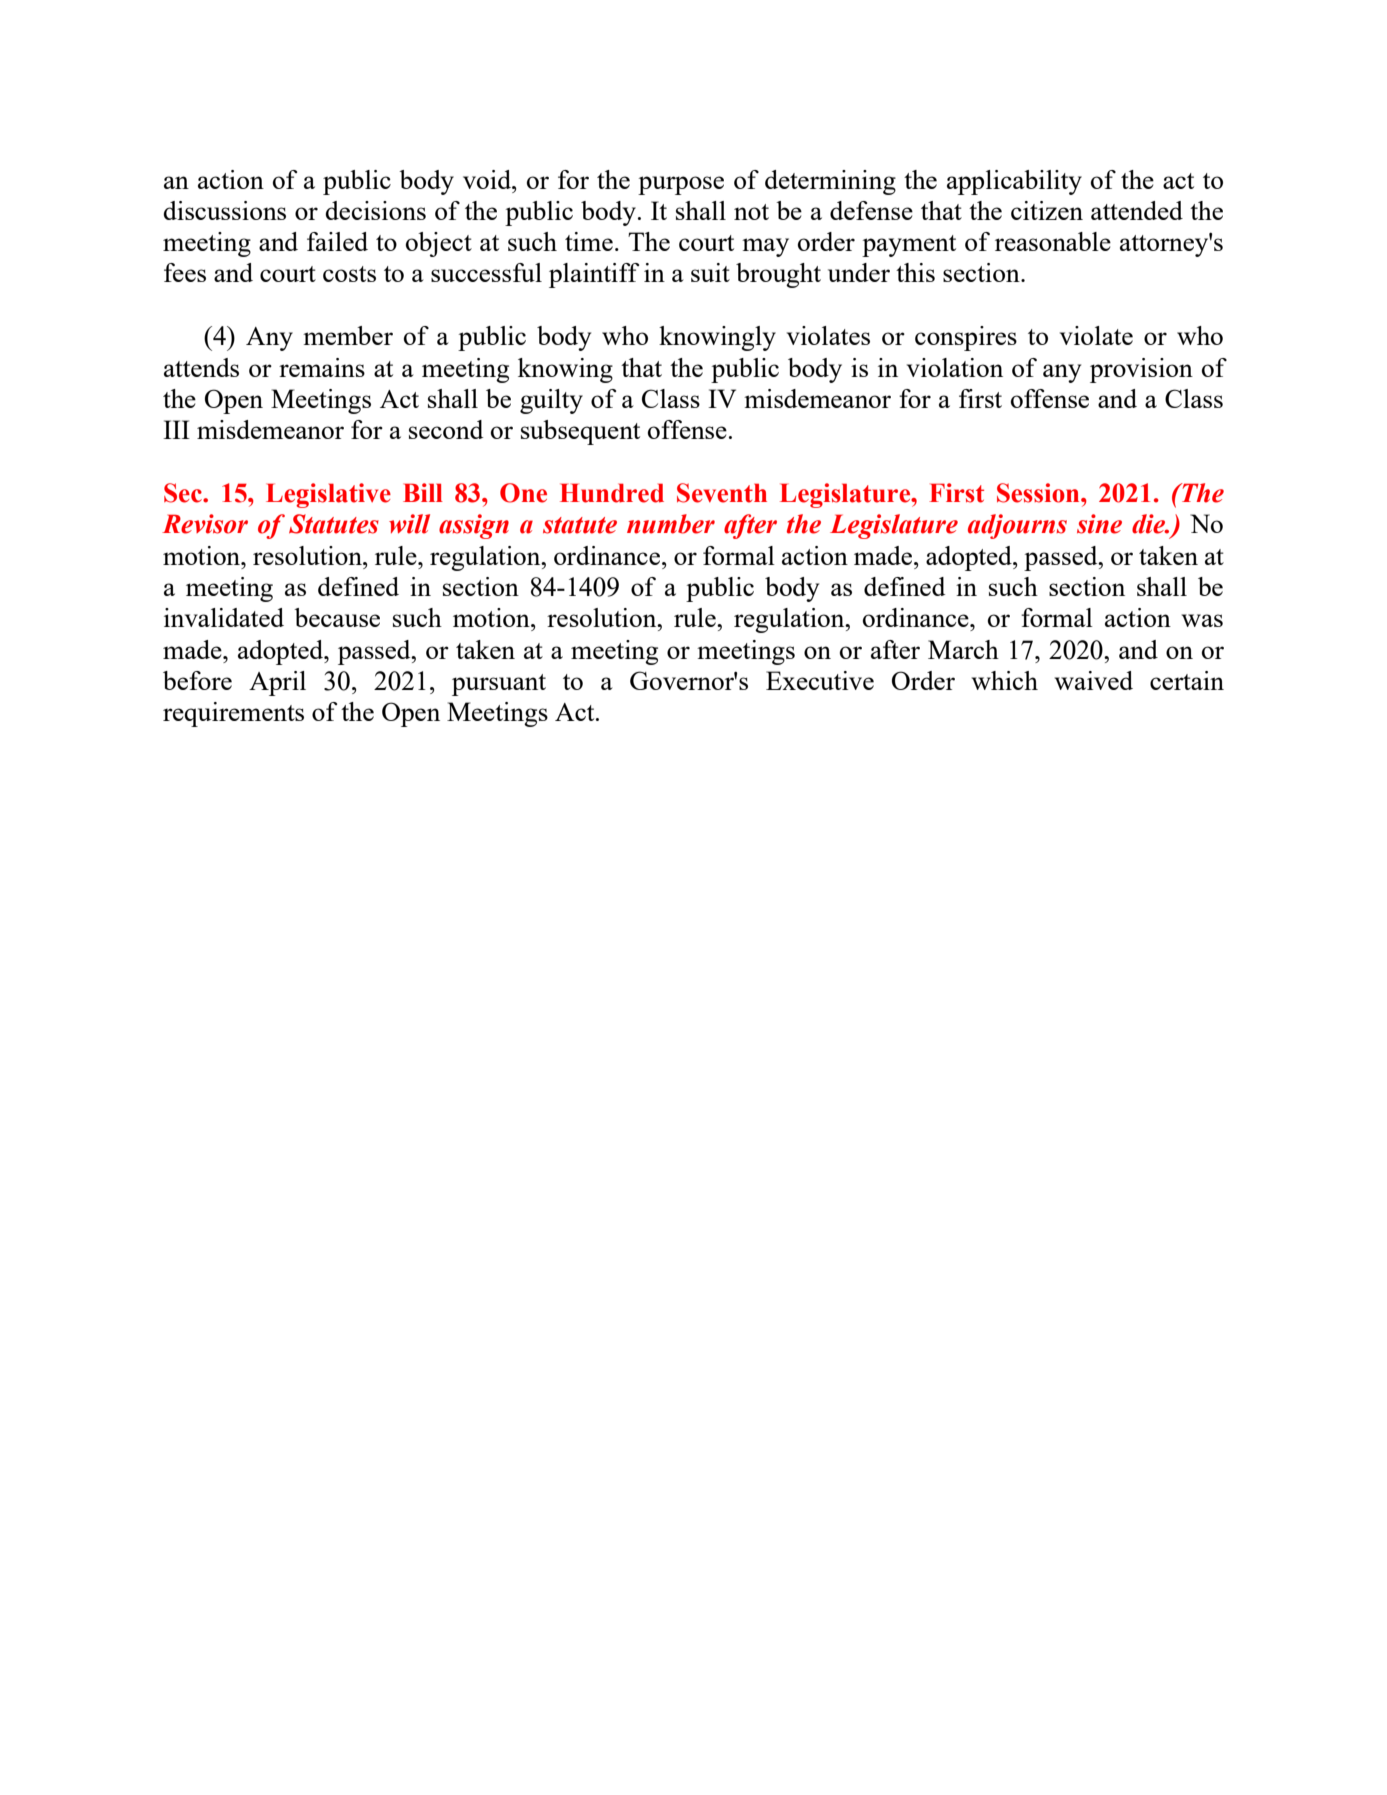 The image size is (1387, 1795). I want to click on III, so click(176, 429).
